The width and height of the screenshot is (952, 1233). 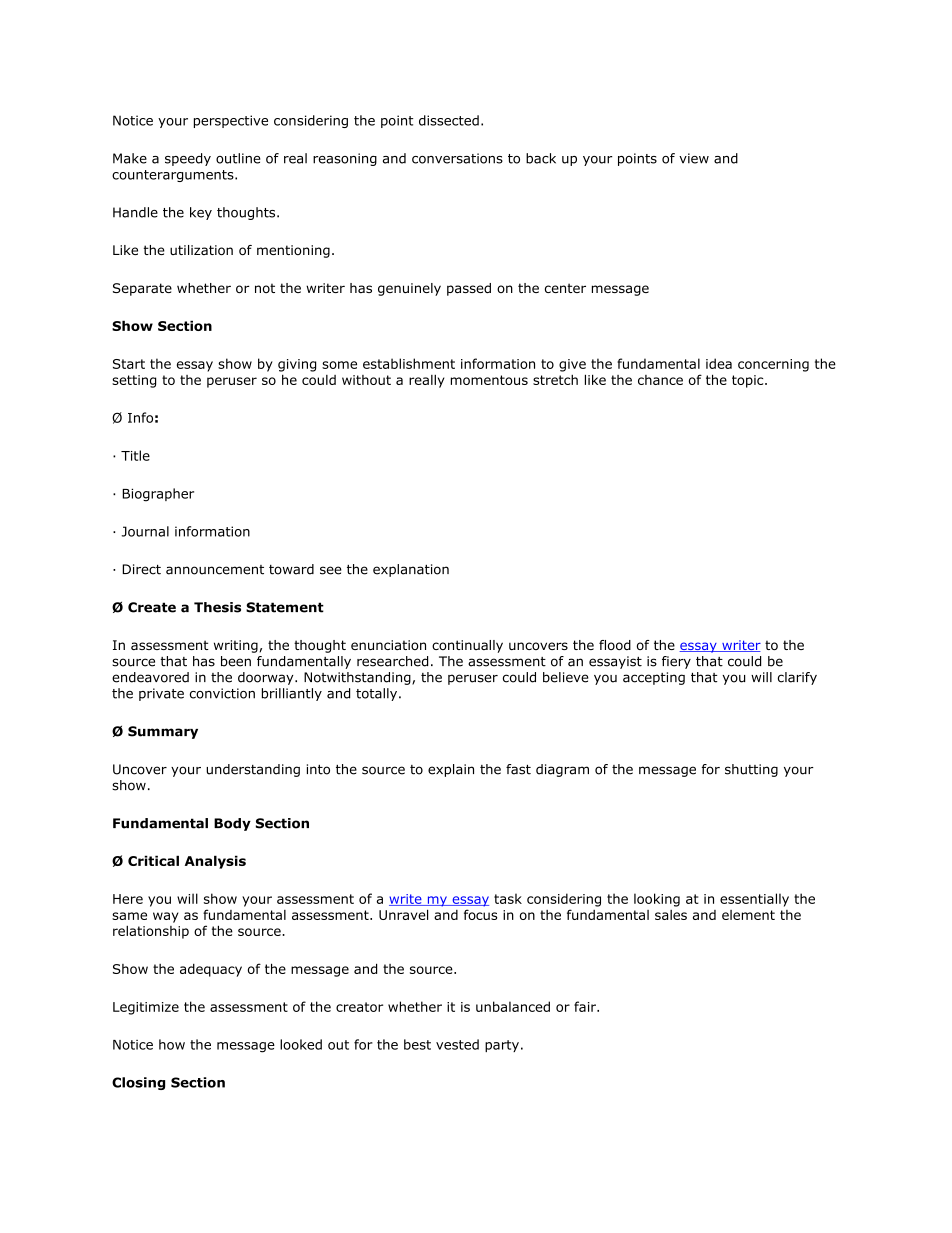 What do you see at coordinates (586, 1006) in the screenshot?
I see `fair` at bounding box center [586, 1006].
